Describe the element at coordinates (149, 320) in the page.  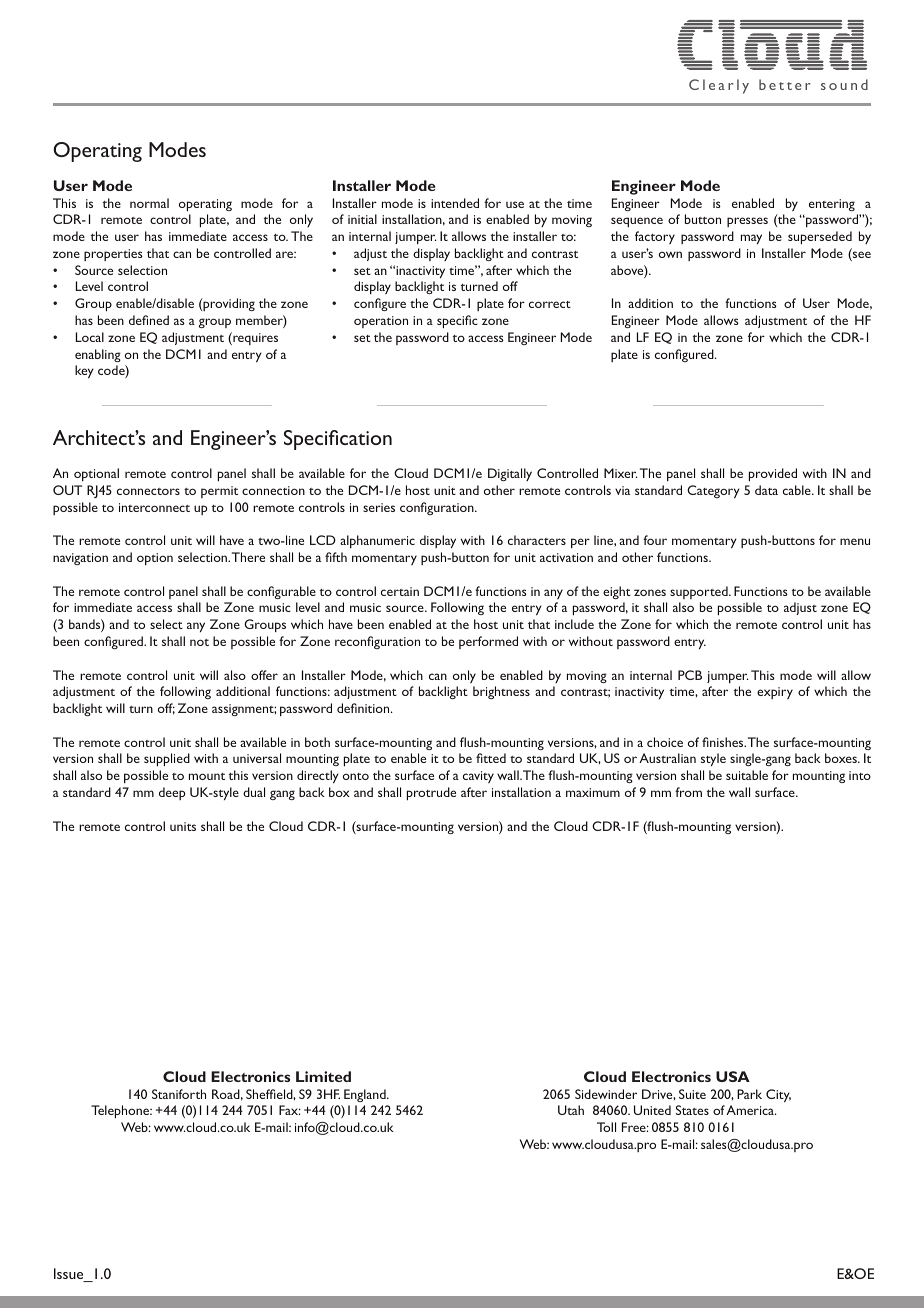
I see `defined` at that location.
